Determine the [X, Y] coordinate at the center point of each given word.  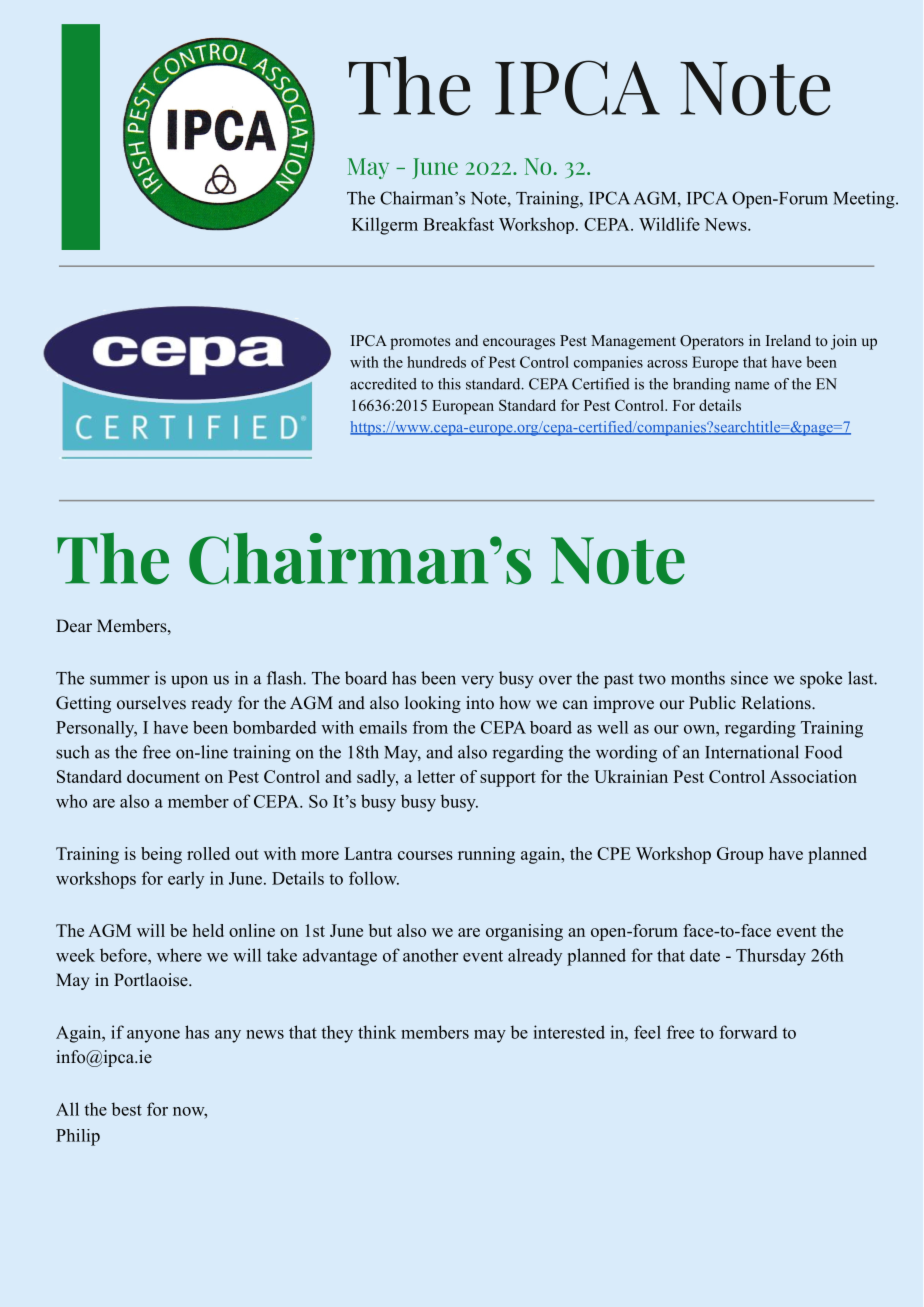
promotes [420, 343]
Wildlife [669, 224]
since [749, 678]
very [477, 682]
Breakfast [458, 224]
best [127, 1109]
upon [189, 681]
